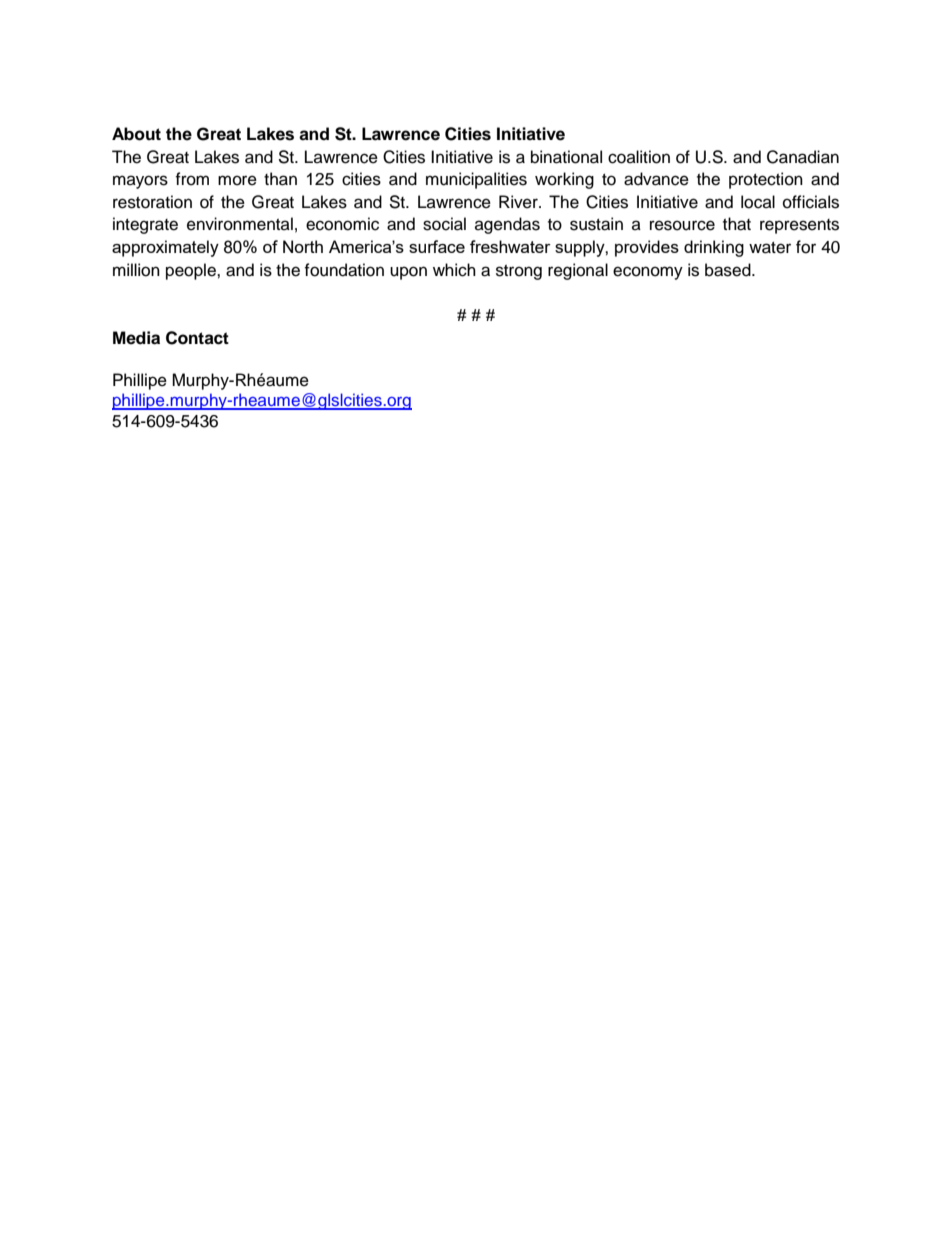  What do you see at coordinates (136, 338) in the document?
I see `Media` at bounding box center [136, 338].
